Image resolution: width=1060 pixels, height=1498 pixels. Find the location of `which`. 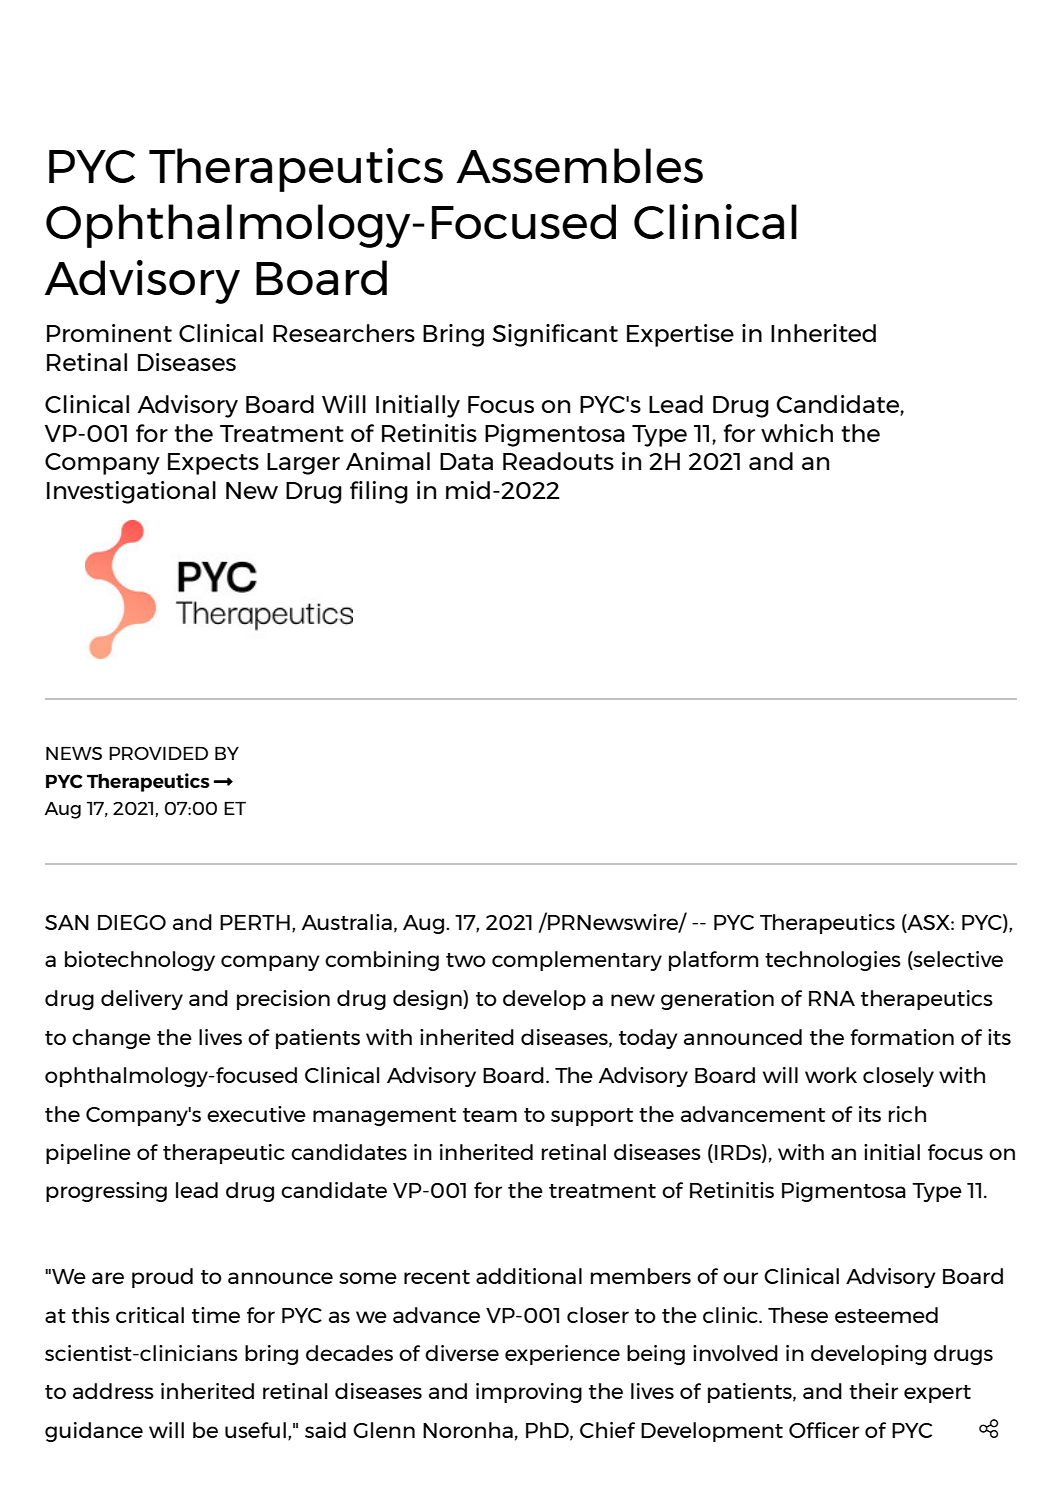

which is located at coordinates (797, 433).
